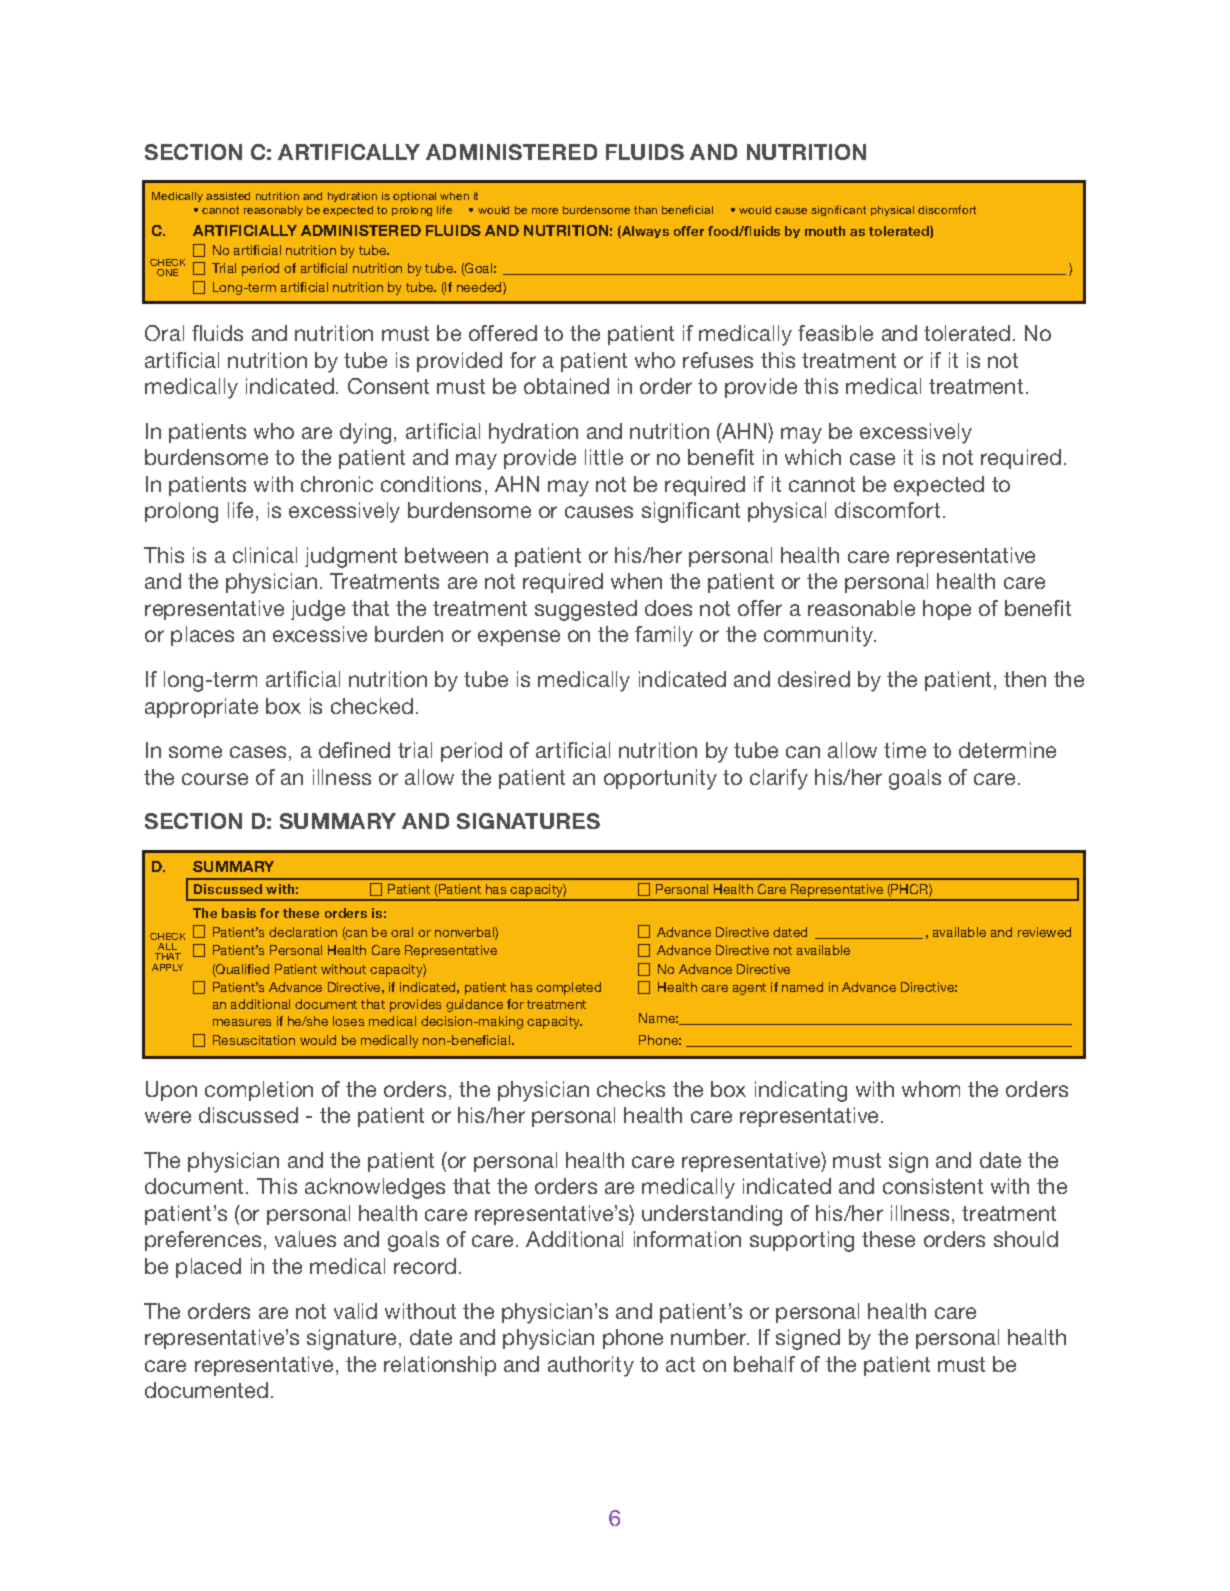  What do you see at coordinates (947, 610) in the page?
I see `hope` at bounding box center [947, 610].
